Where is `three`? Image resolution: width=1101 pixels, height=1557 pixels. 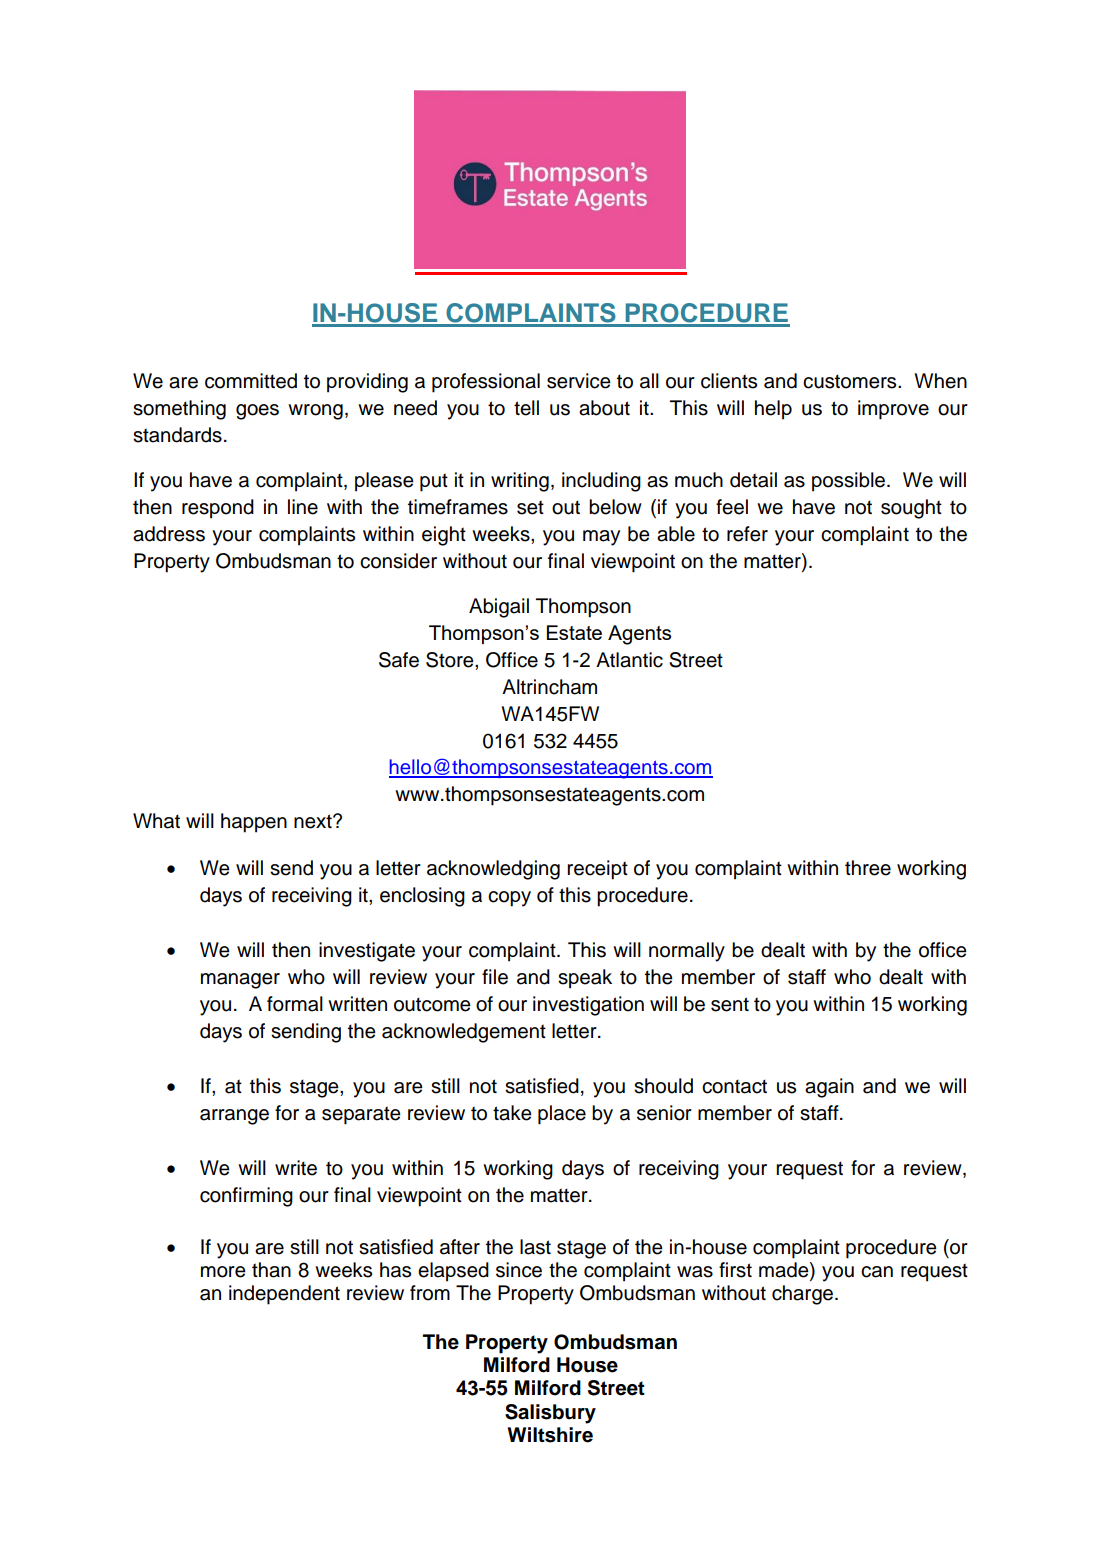 three is located at coordinates (868, 868).
